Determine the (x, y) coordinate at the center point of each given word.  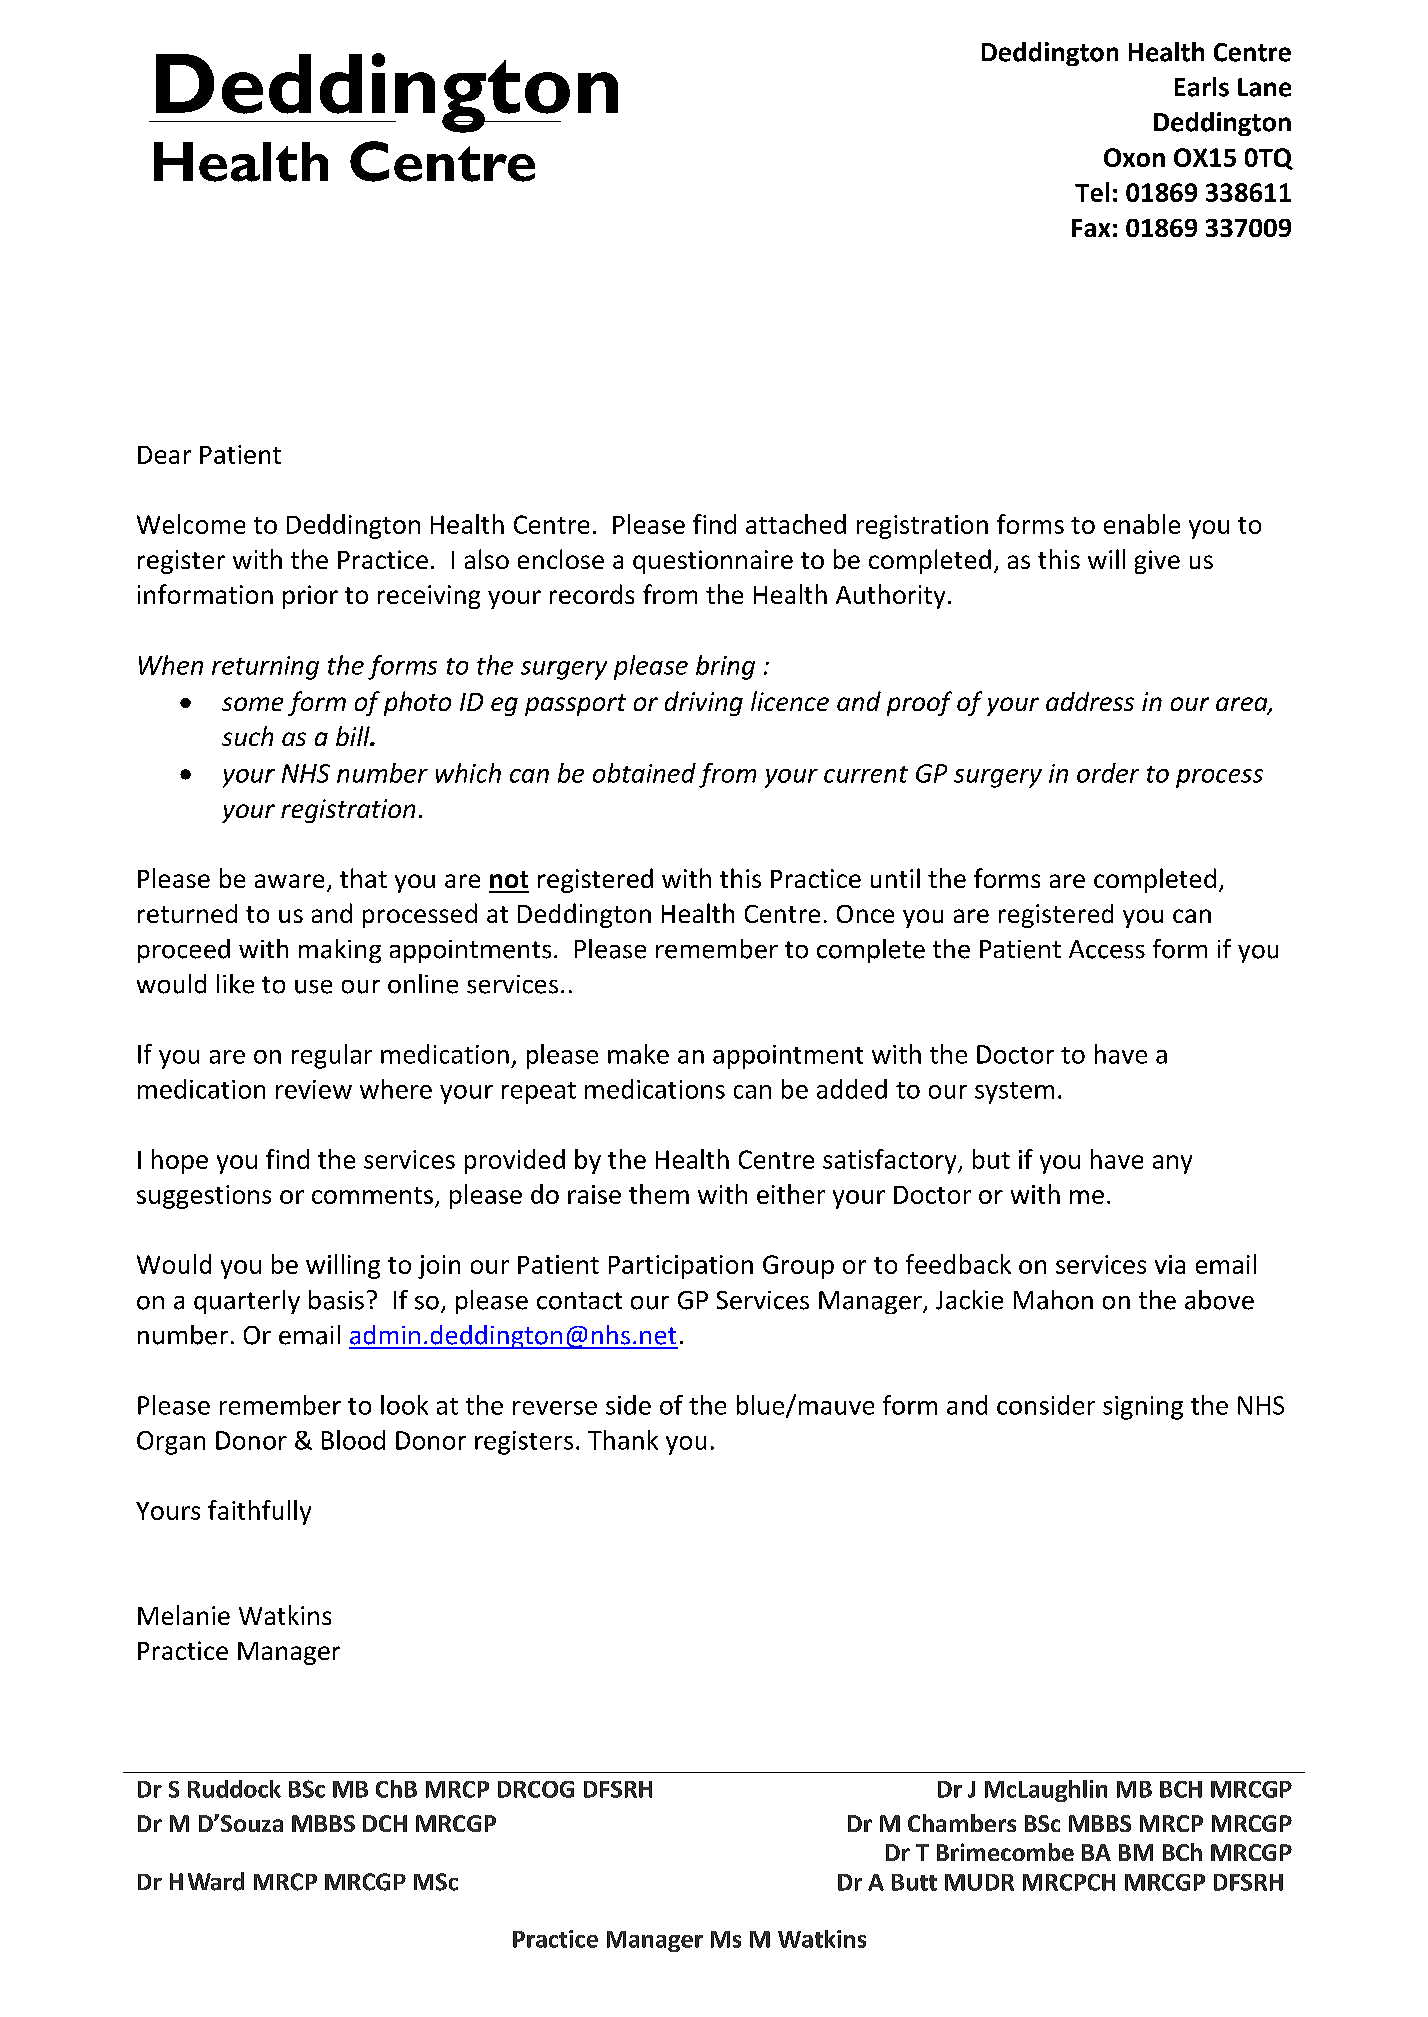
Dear (164, 455)
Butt (914, 1882)
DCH (385, 1823)
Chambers (962, 1823)
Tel (1092, 192)
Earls (1202, 87)
